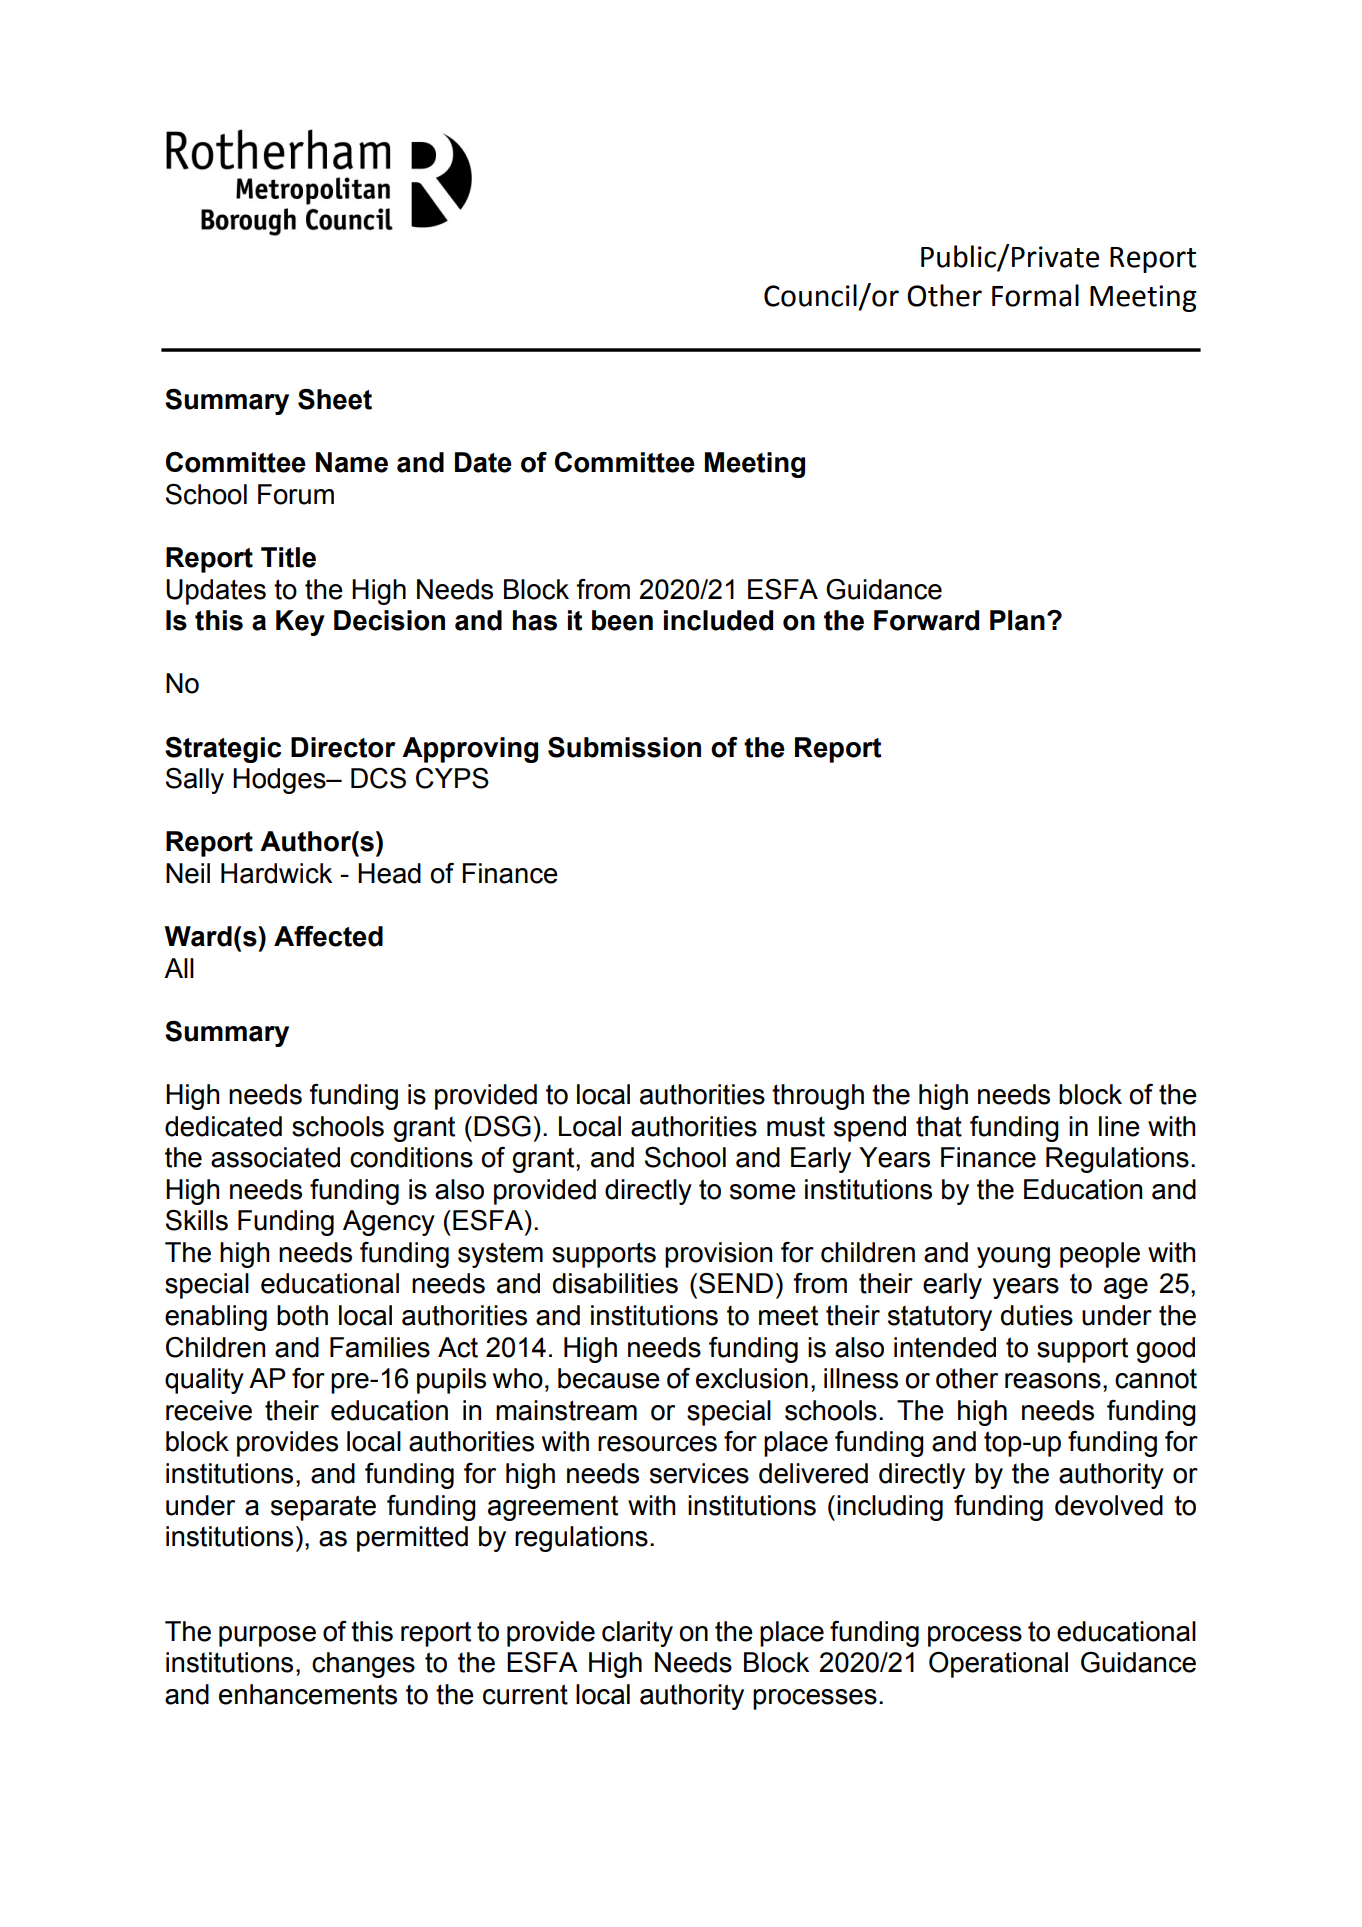 The image size is (1362, 1927). What do you see at coordinates (1119, 1126) in the document?
I see `line` at bounding box center [1119, 1126].
